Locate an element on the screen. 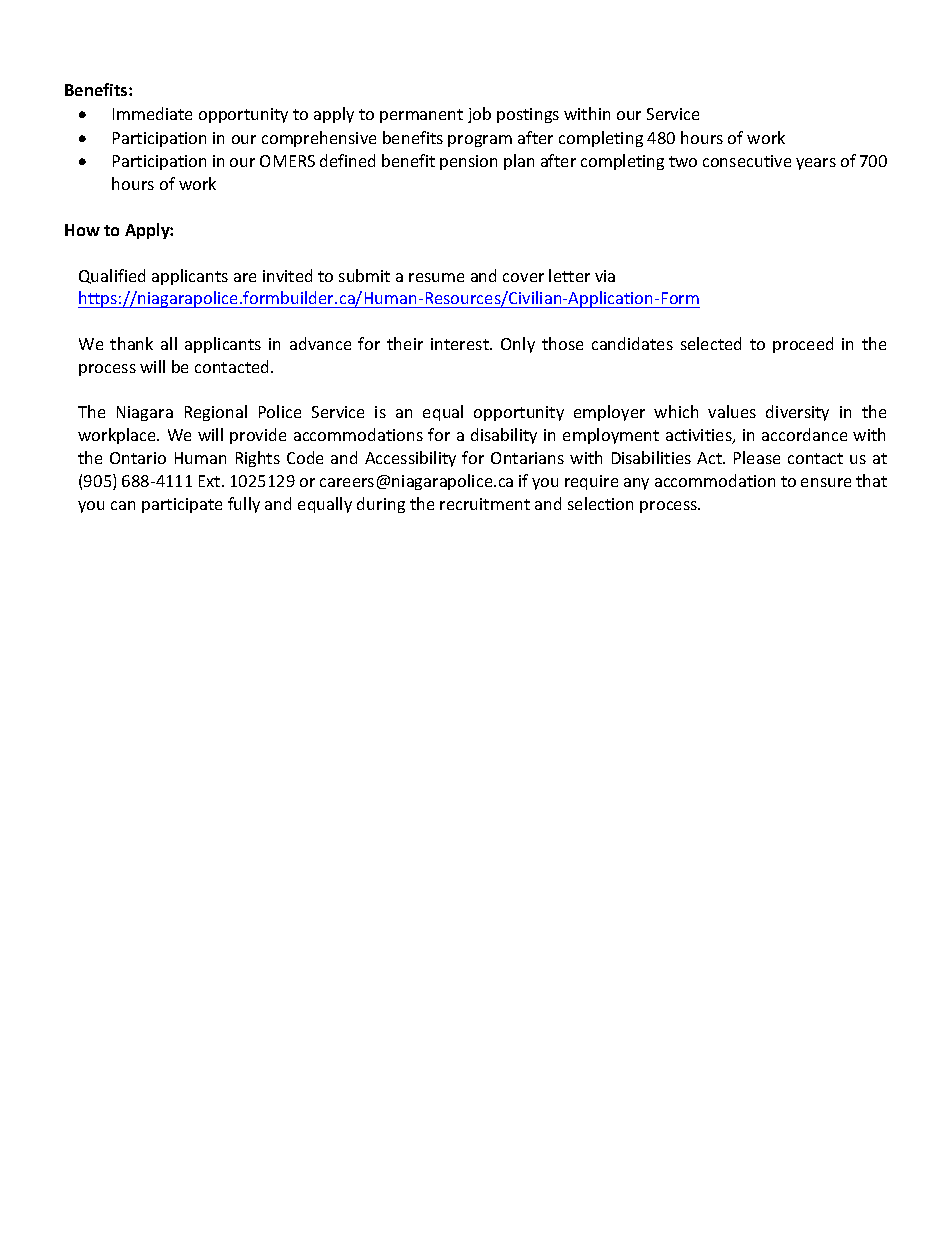 Image resolution: width=952 pixels, height=1233 pixels. years is located at coordinates (816, 164).
